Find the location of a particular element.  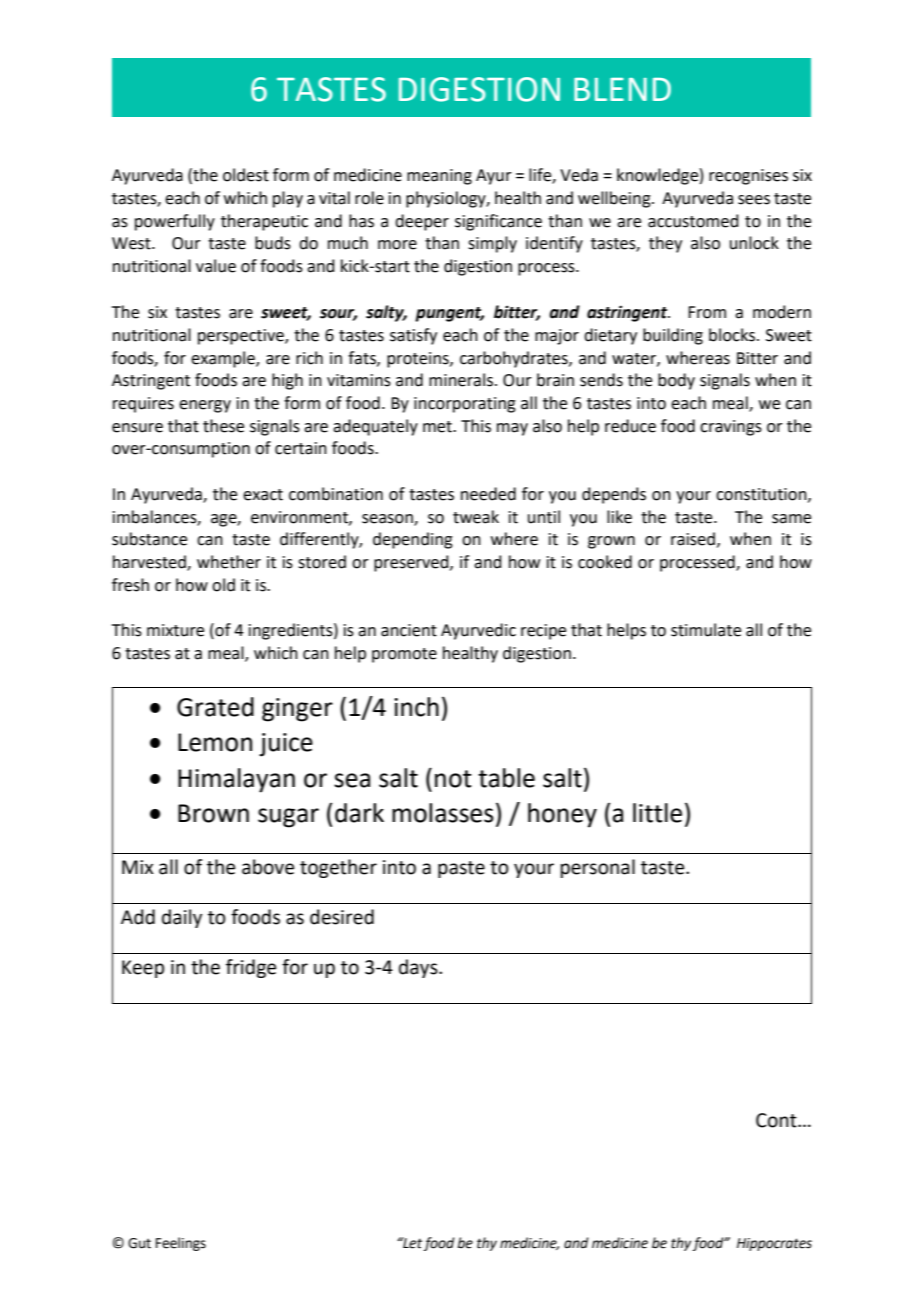

minerals is located at coordinates (462, 380).
